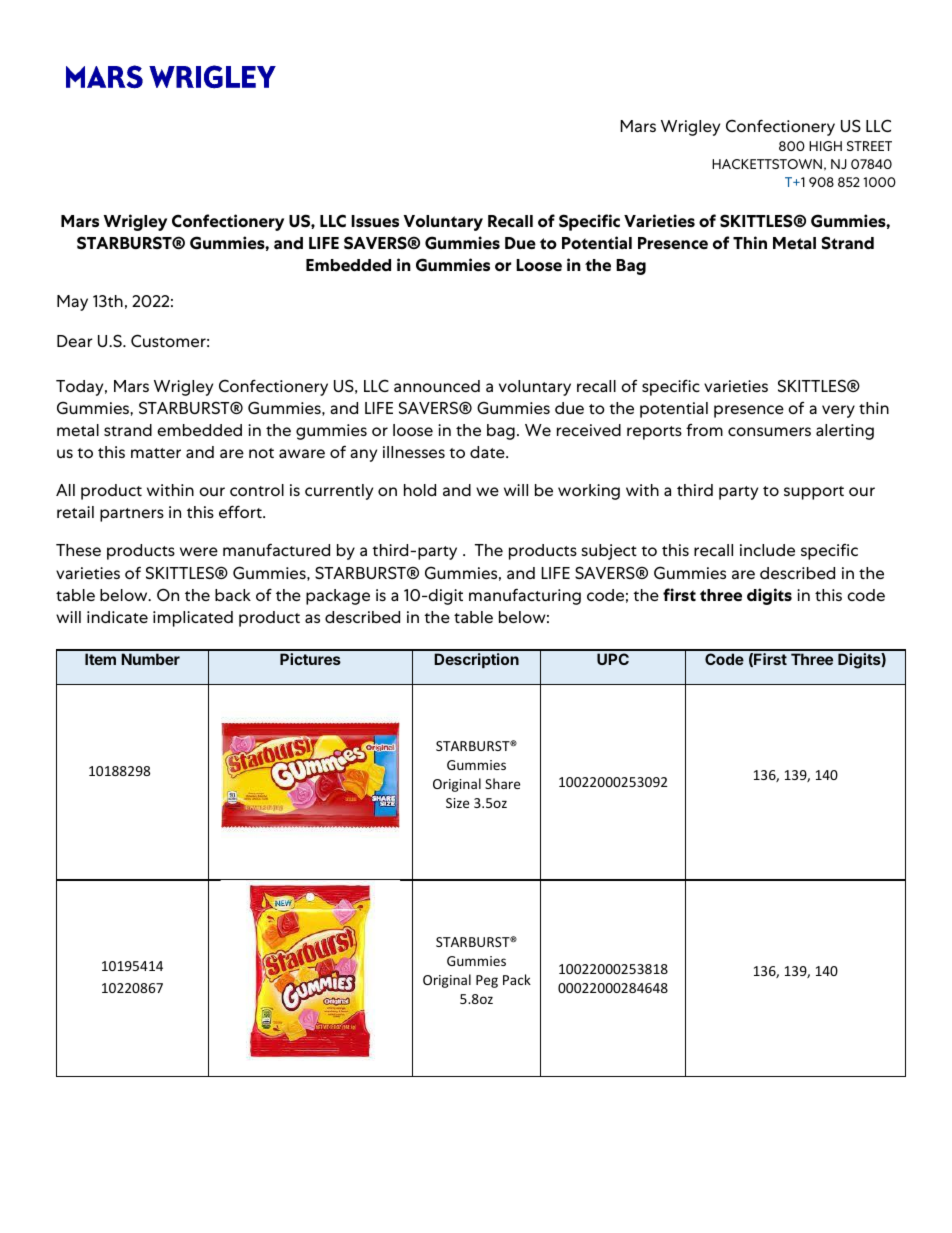 This screenshot has width=952, height=1233. What do you see at coordinates (457, 803) in the screenshot?
I see `Size` at bounding box center [457, 803].
